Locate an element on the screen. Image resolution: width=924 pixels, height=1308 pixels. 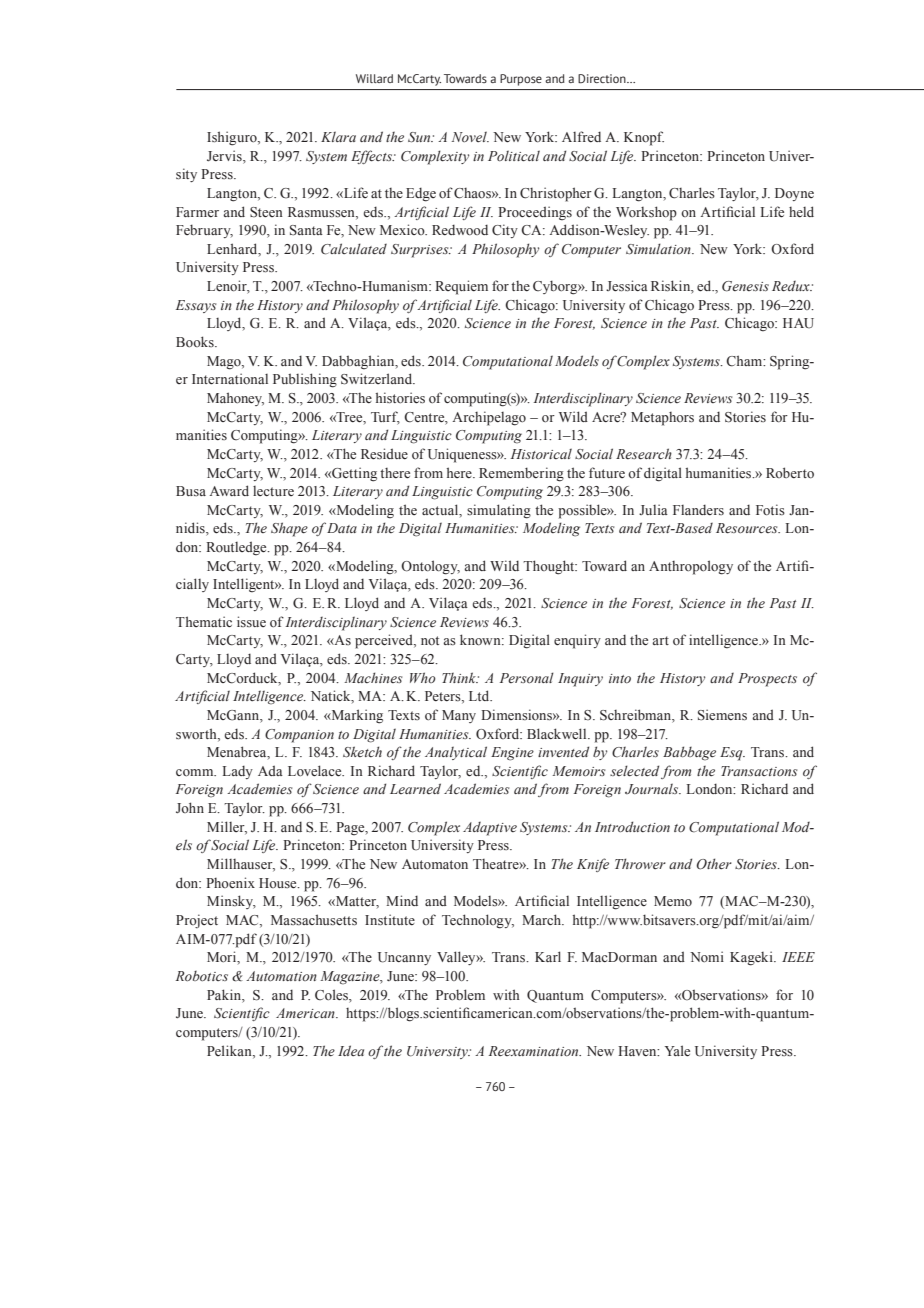
Knopf is located at coordinates (644, 138).
